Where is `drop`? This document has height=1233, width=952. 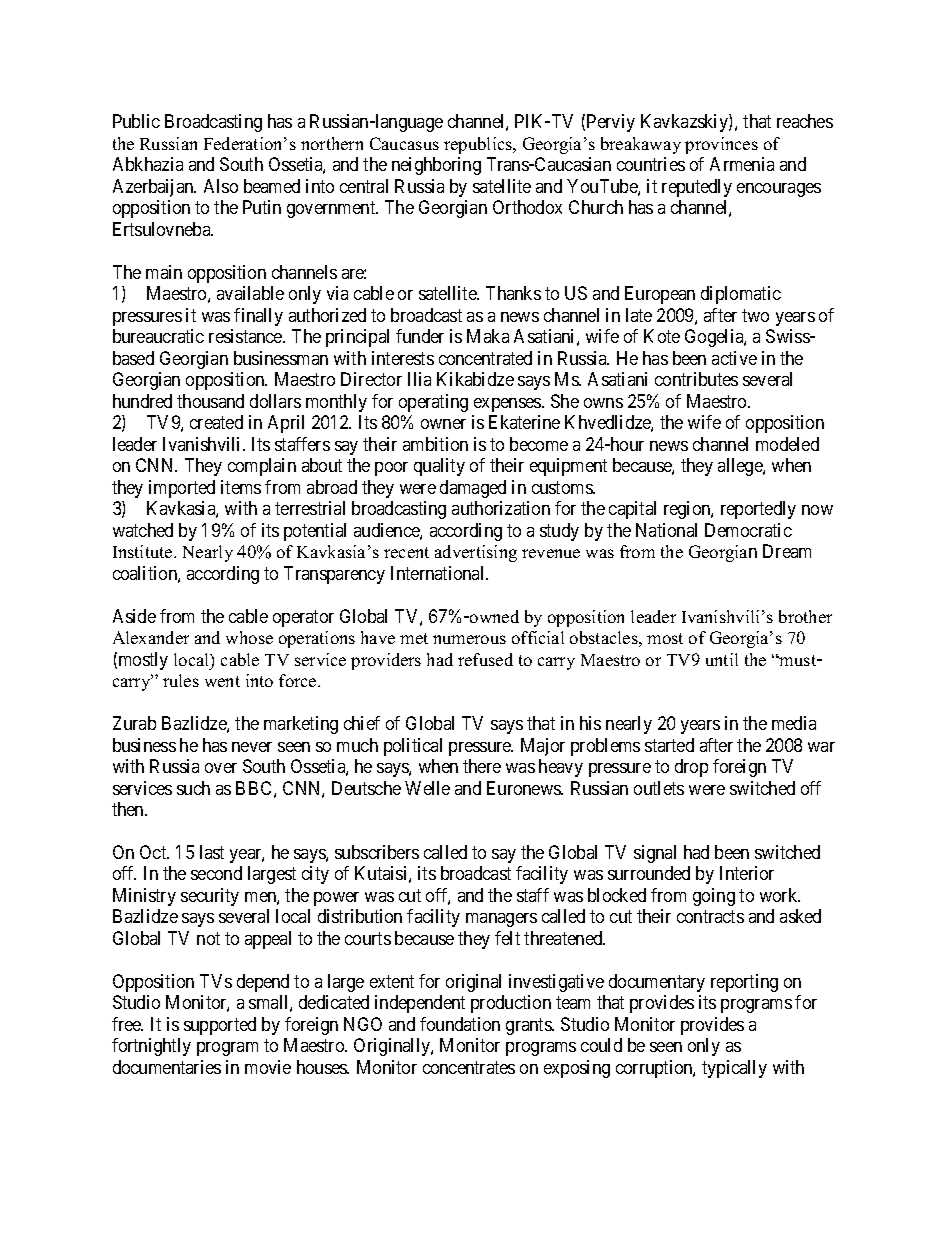 drop is located at coordinates (691, 768).
